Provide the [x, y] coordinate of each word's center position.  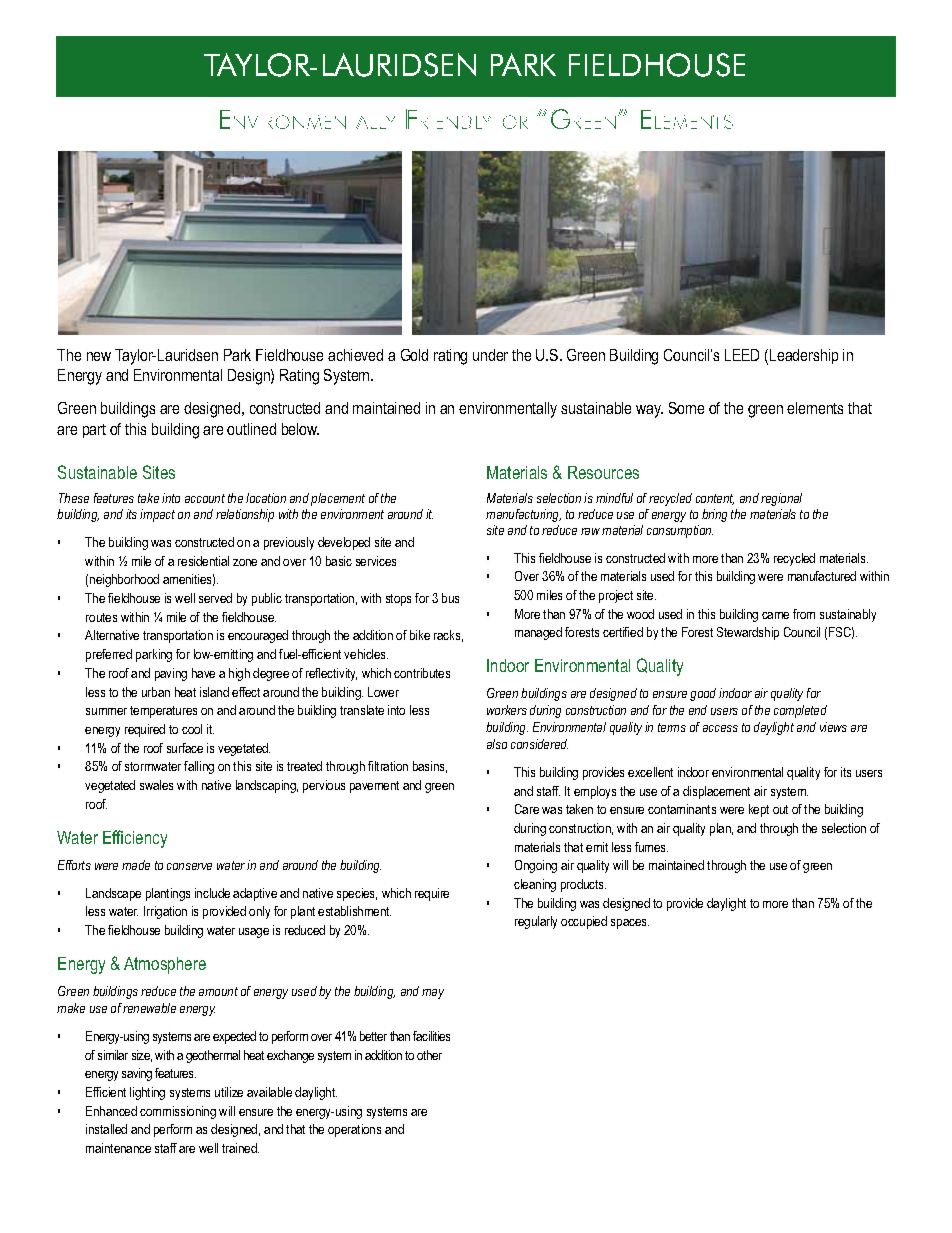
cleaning [535, 885]
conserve [189, 866]
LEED [742, 355]
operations [354, 1130]
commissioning [178, 1112]
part [94, 431]
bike [420, 635]
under [490, 355]
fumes [651, 847]
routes [101, 617]
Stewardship [748, 633]
